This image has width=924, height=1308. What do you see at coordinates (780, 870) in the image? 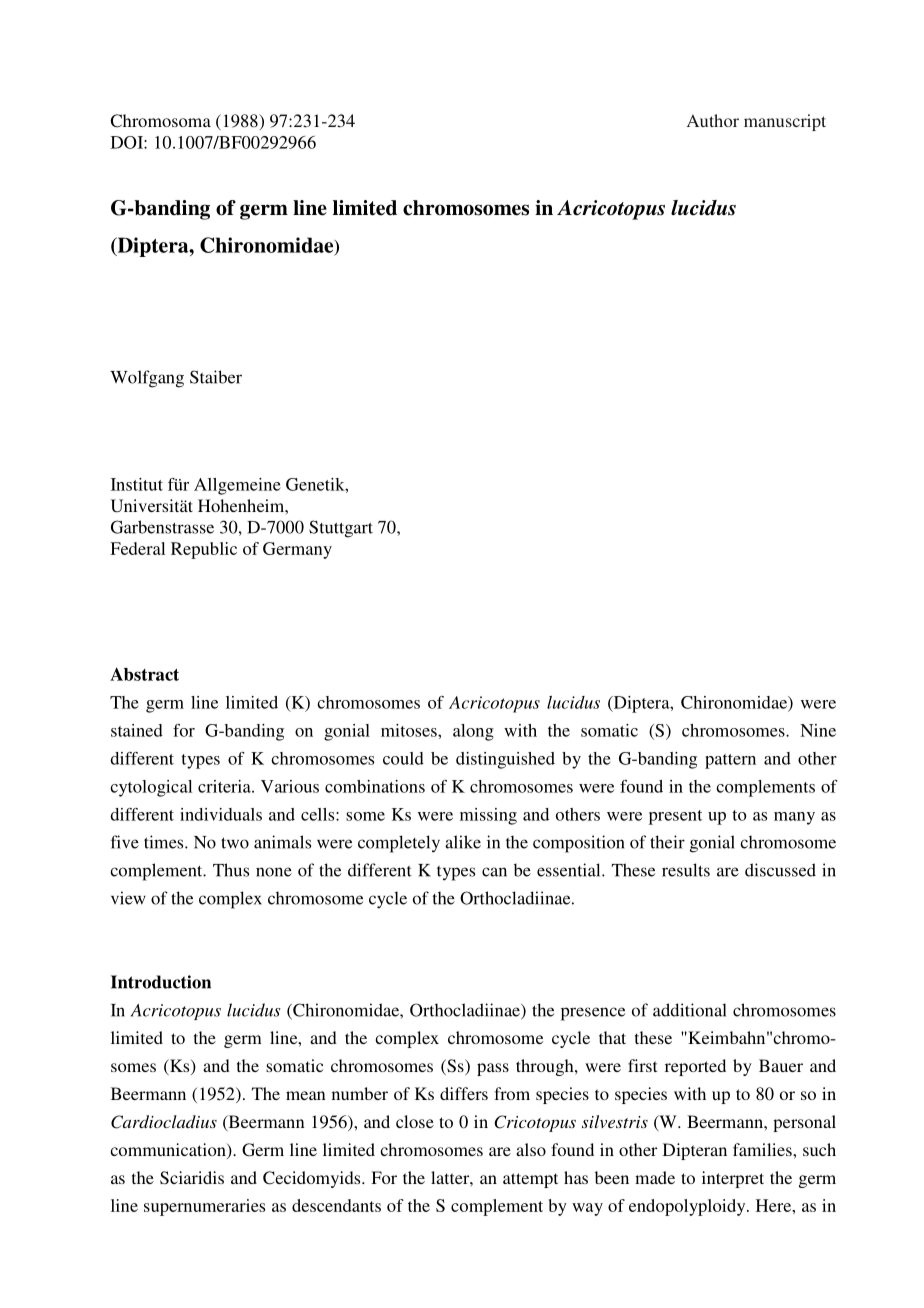
I see `discussed` at bounding box center [780, 870].
